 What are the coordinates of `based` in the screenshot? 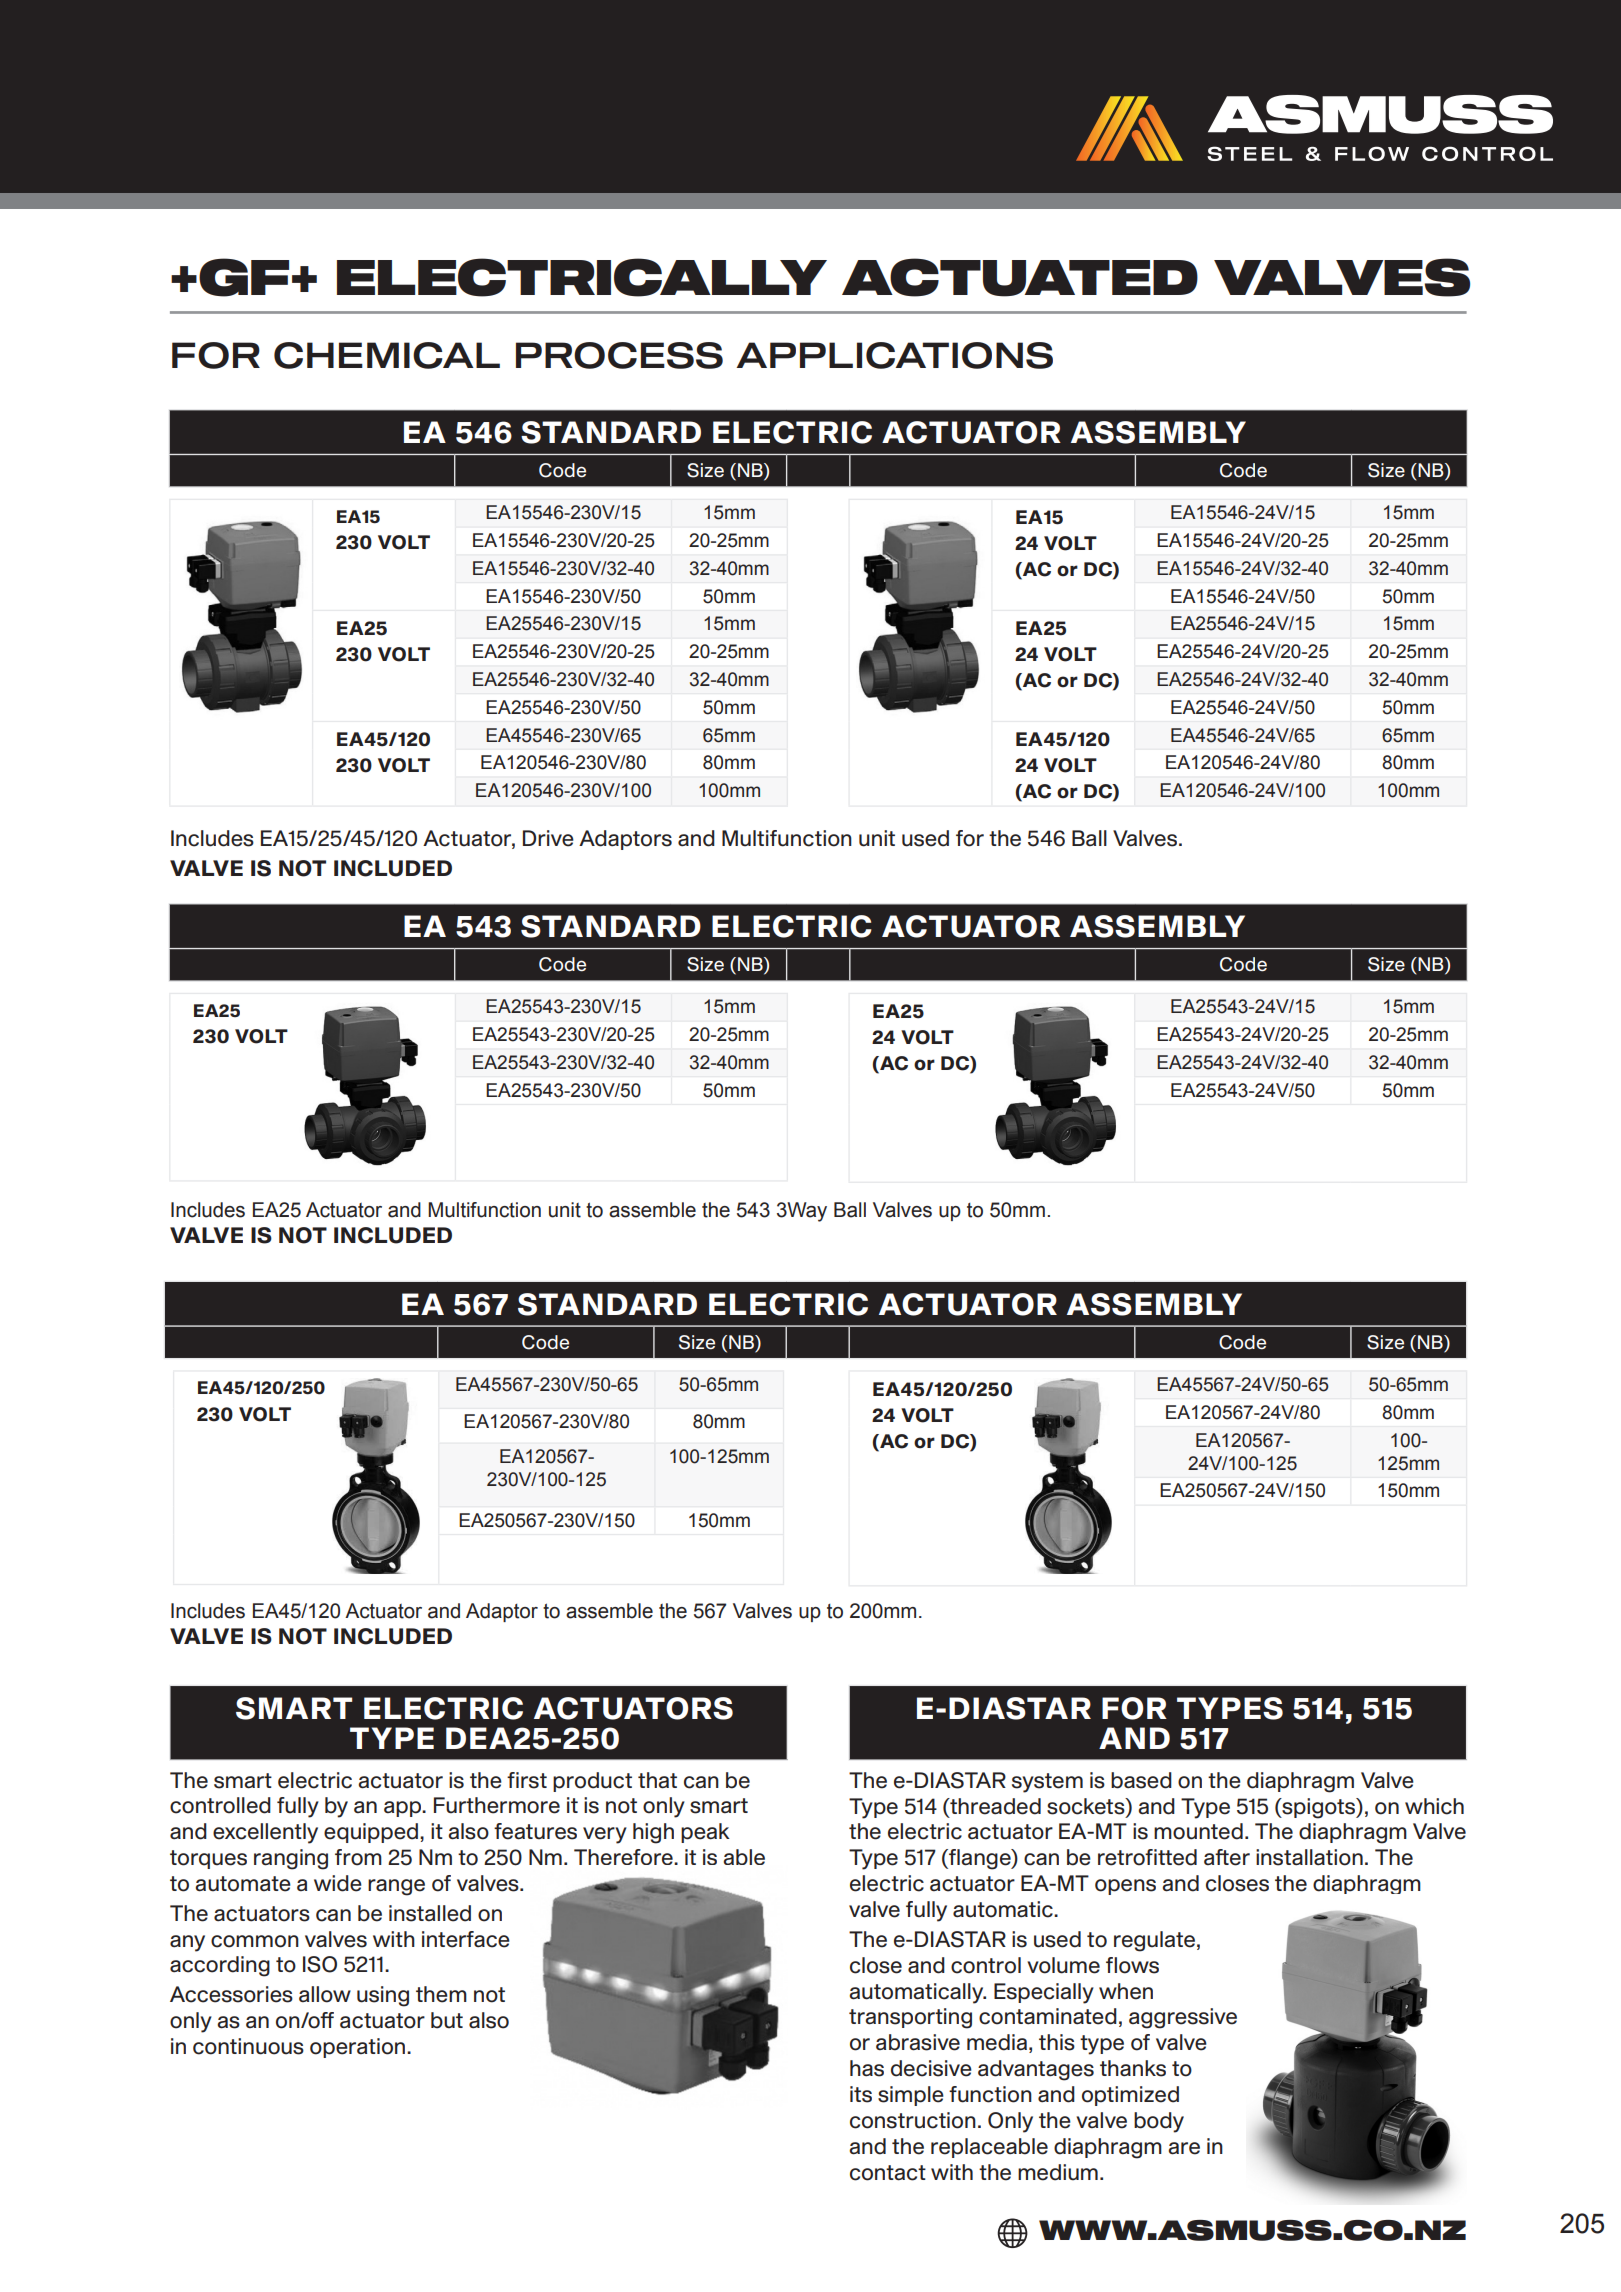 It's located at (1141, 1780).
